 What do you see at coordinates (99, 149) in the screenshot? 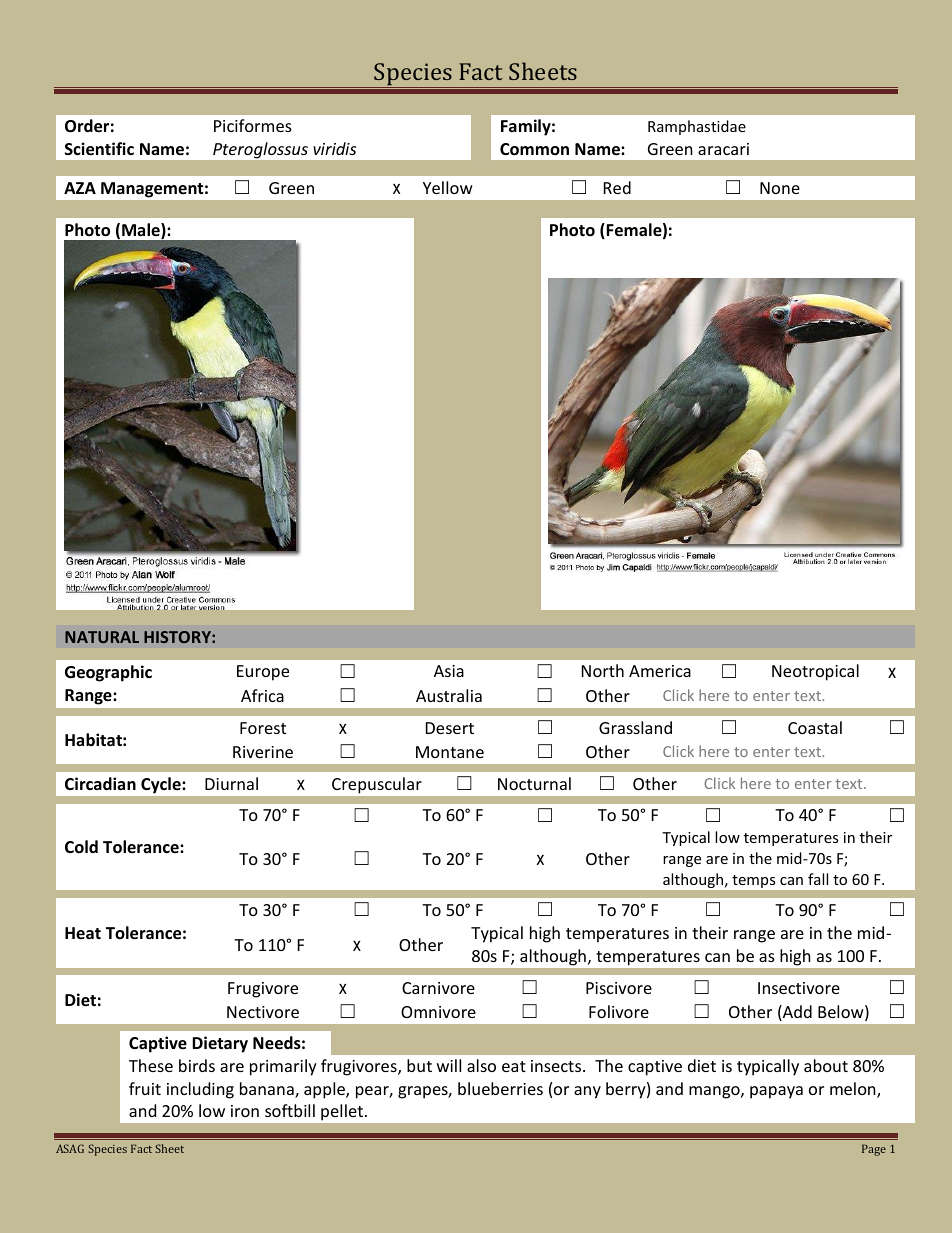
I see `Scientific` at bounding box center [99, 149].
